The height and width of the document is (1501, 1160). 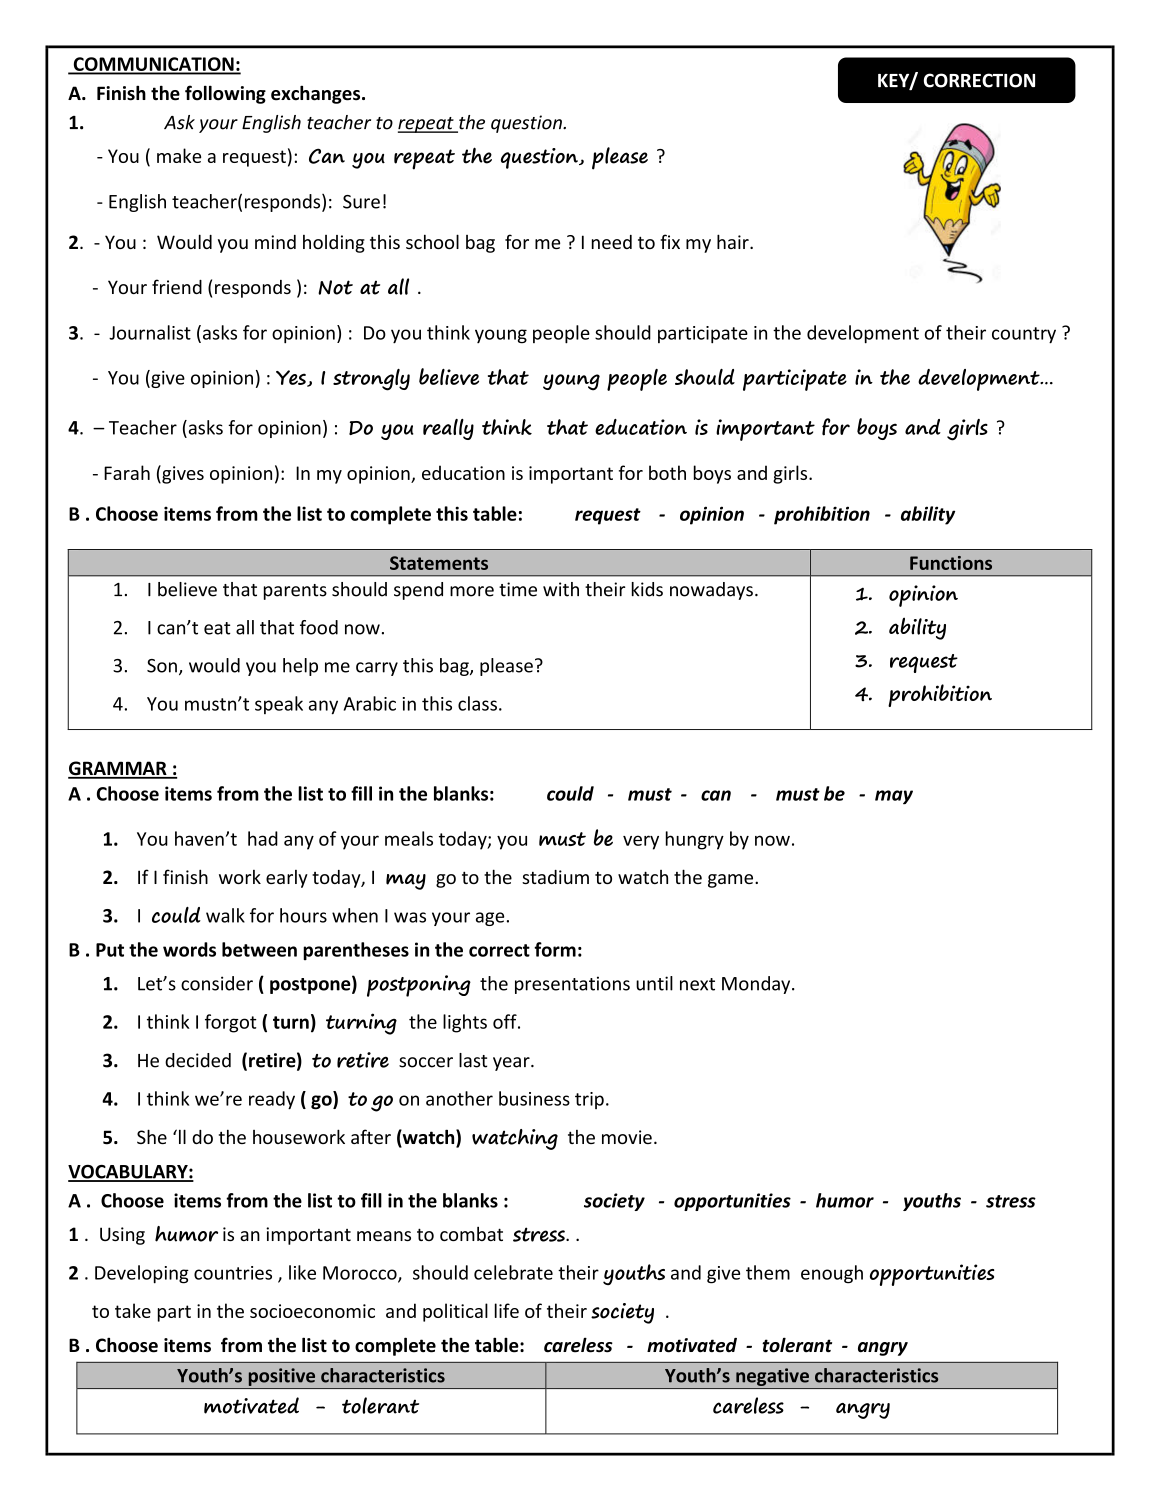 I want to click on positive, so click(x=282, y=1377).
